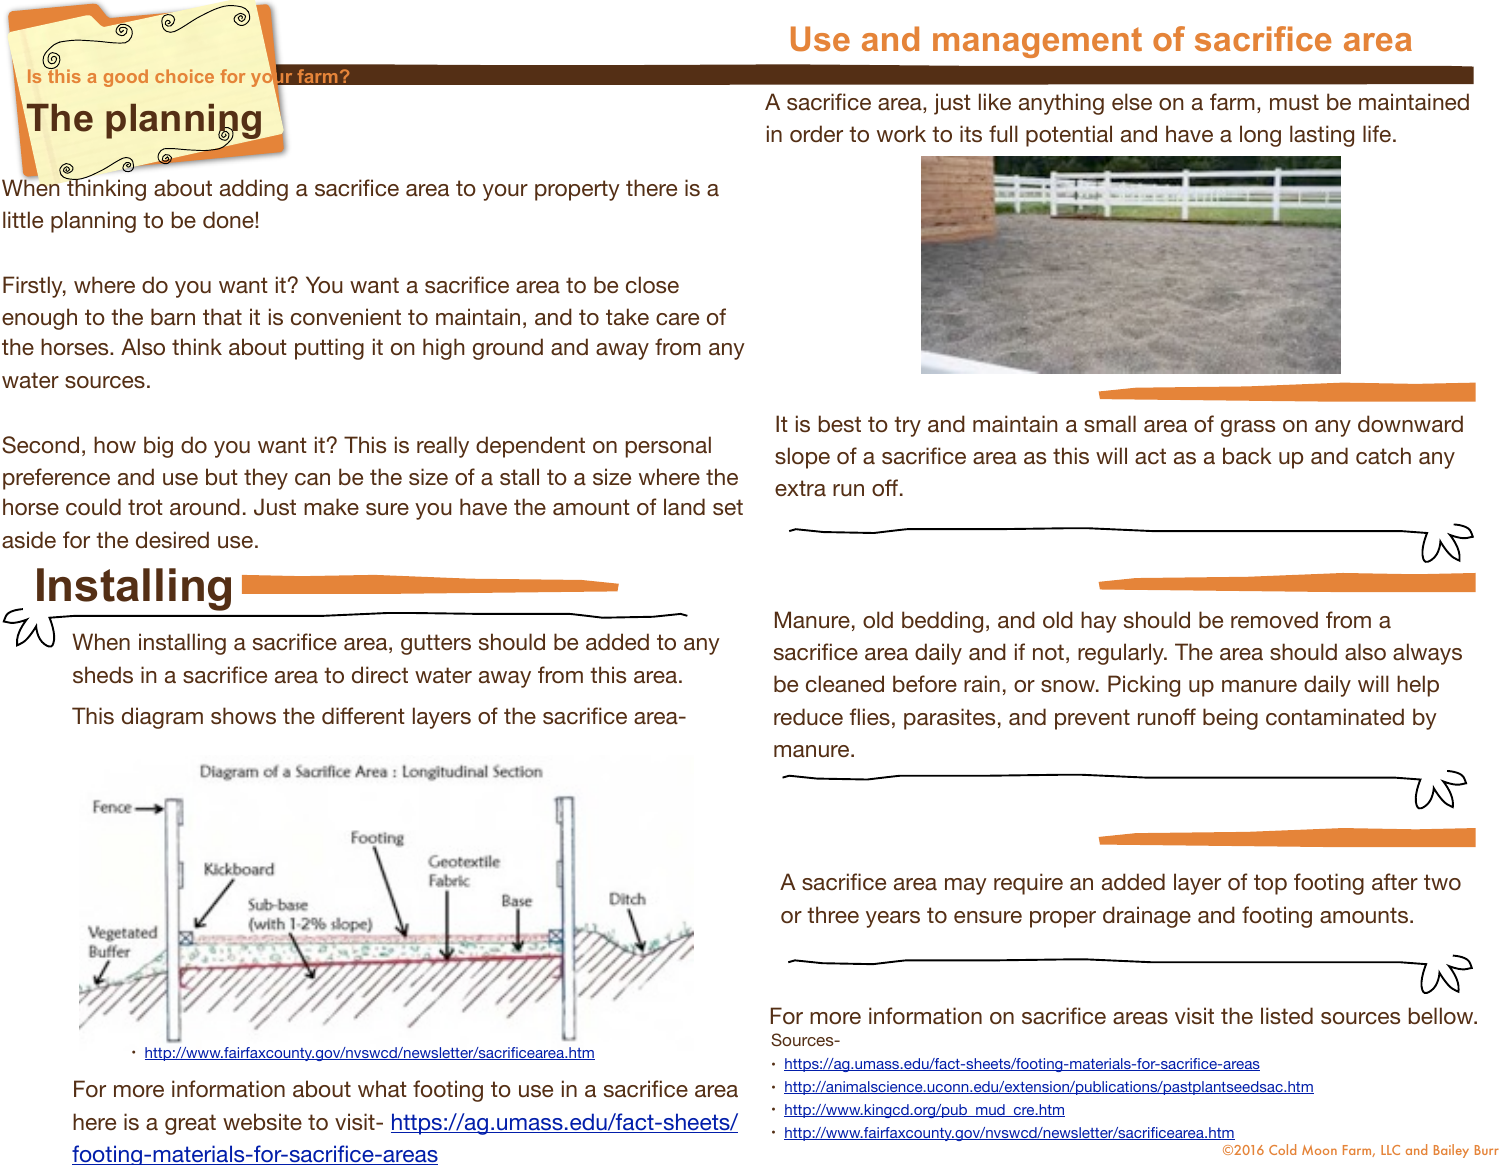  Describe the element at coordinates (840, 423) in the screenshot. I see `best` at that location.
